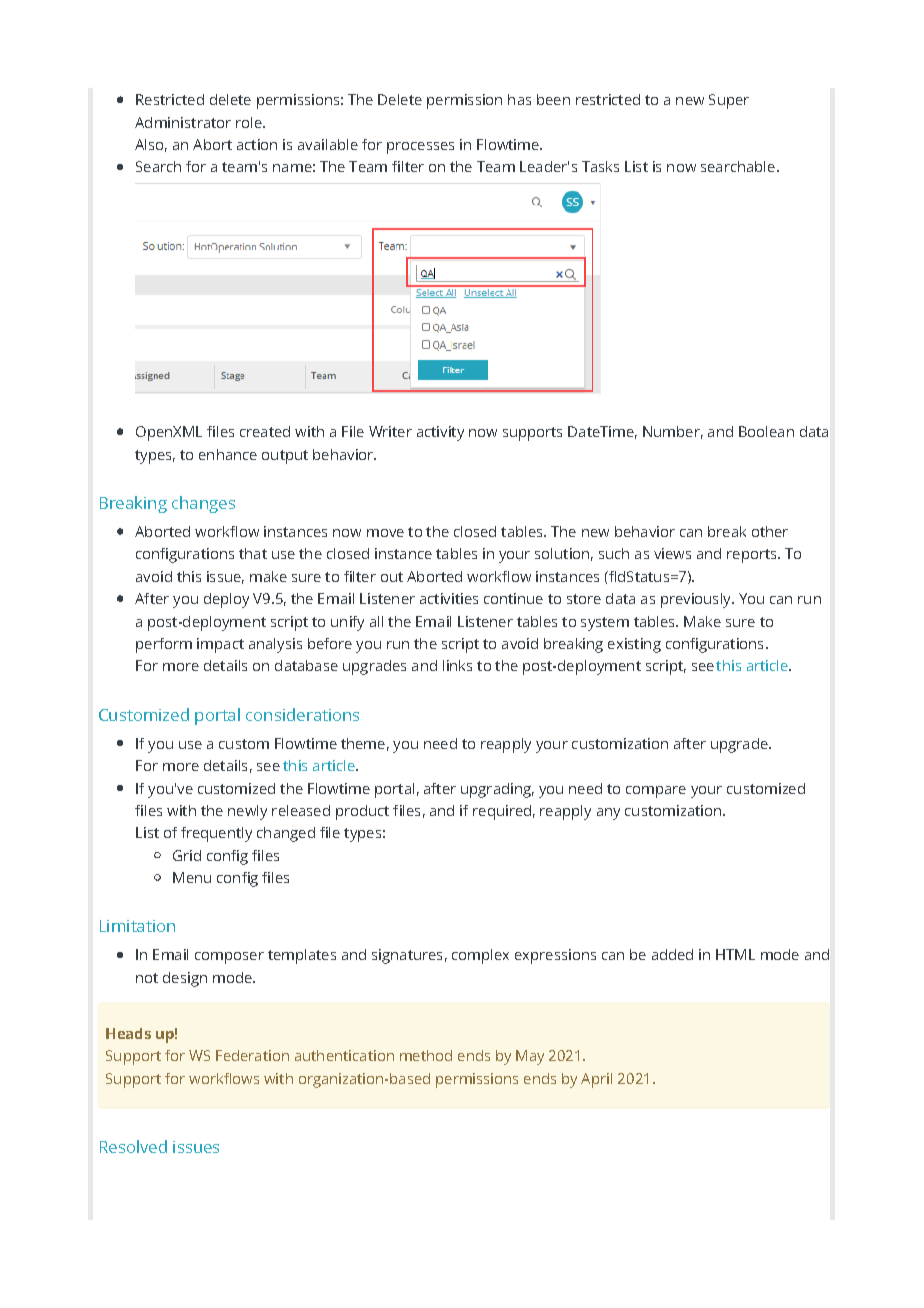 This screenshot has width=924, height=1308. I want to click on Menu, so click(192, 877).
